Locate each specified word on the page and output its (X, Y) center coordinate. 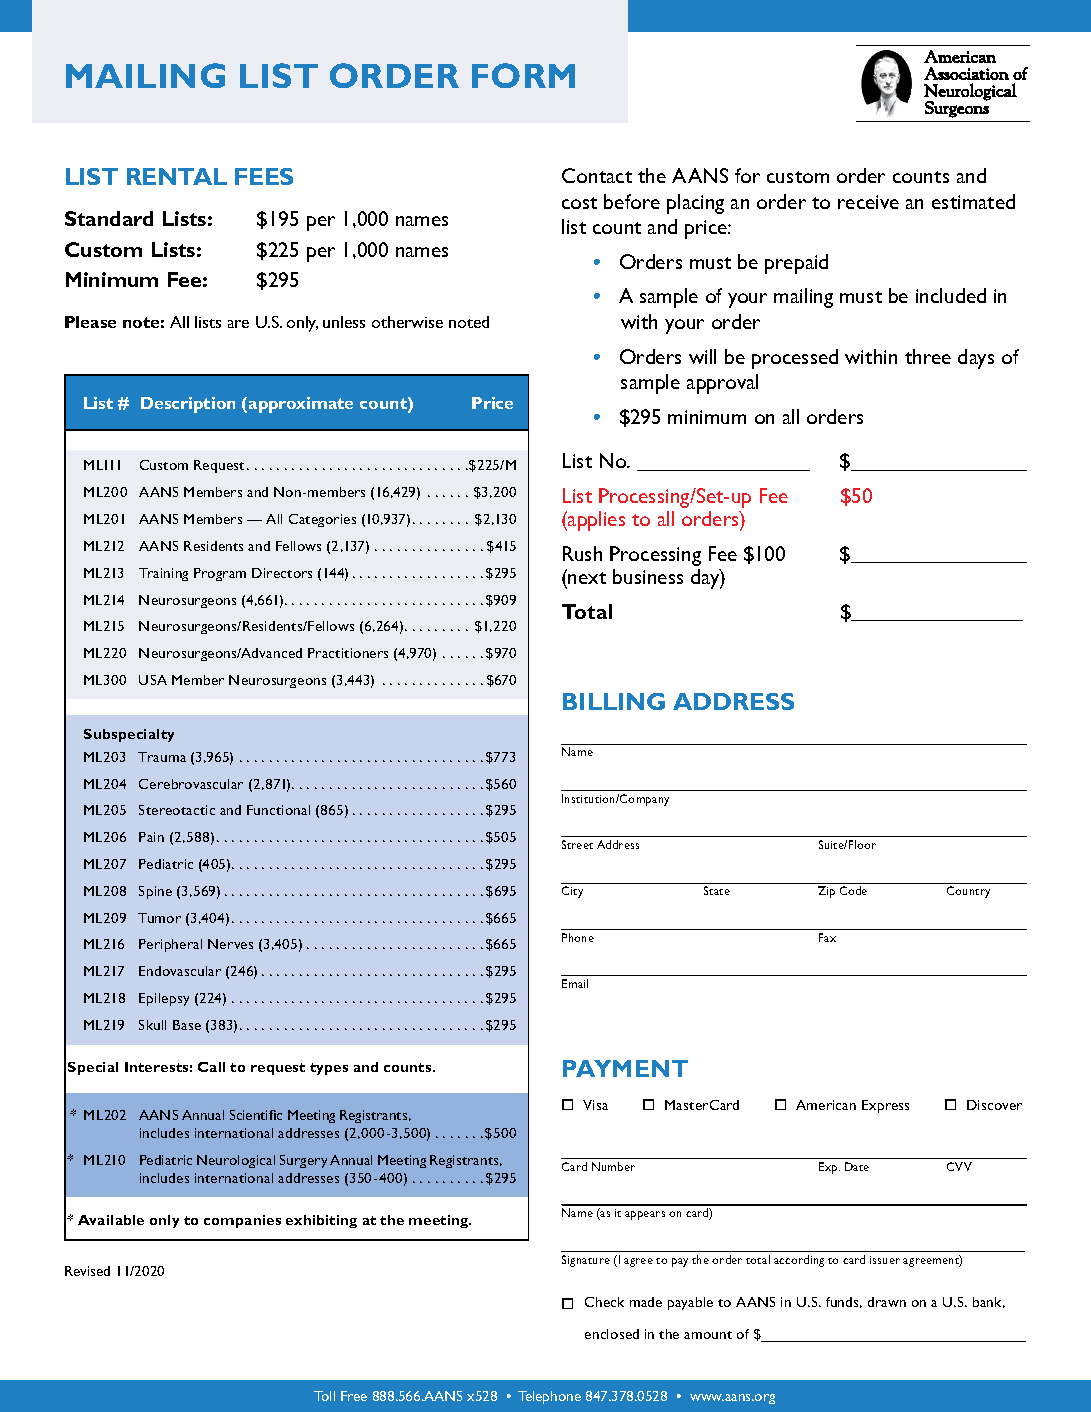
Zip (826, 892)
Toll (324, 1396)
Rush (582, 553)
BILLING (614, 701)
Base (187, 1025)
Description (188, 405)
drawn (887, 1302)
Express (885, 1106)
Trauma (162, 757)
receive (868, 202)
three (928, 356)
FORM (523, 75)
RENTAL (177, 176)
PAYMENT (625, 1068)
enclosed (612, 1334)
